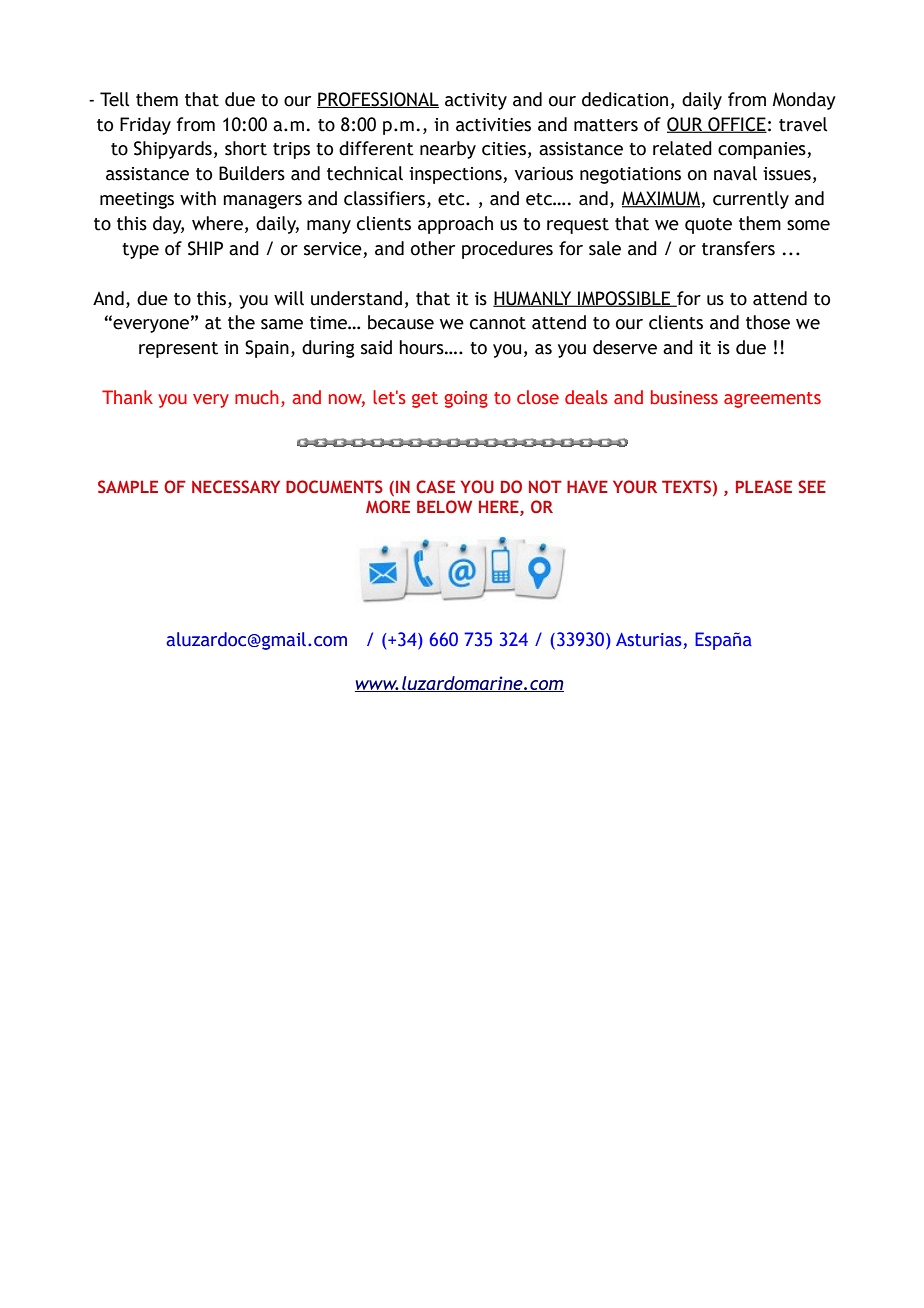 Image resolution: width=924 pixels, height=1308 pixels. I want to click on activity, so click(476, 101).
